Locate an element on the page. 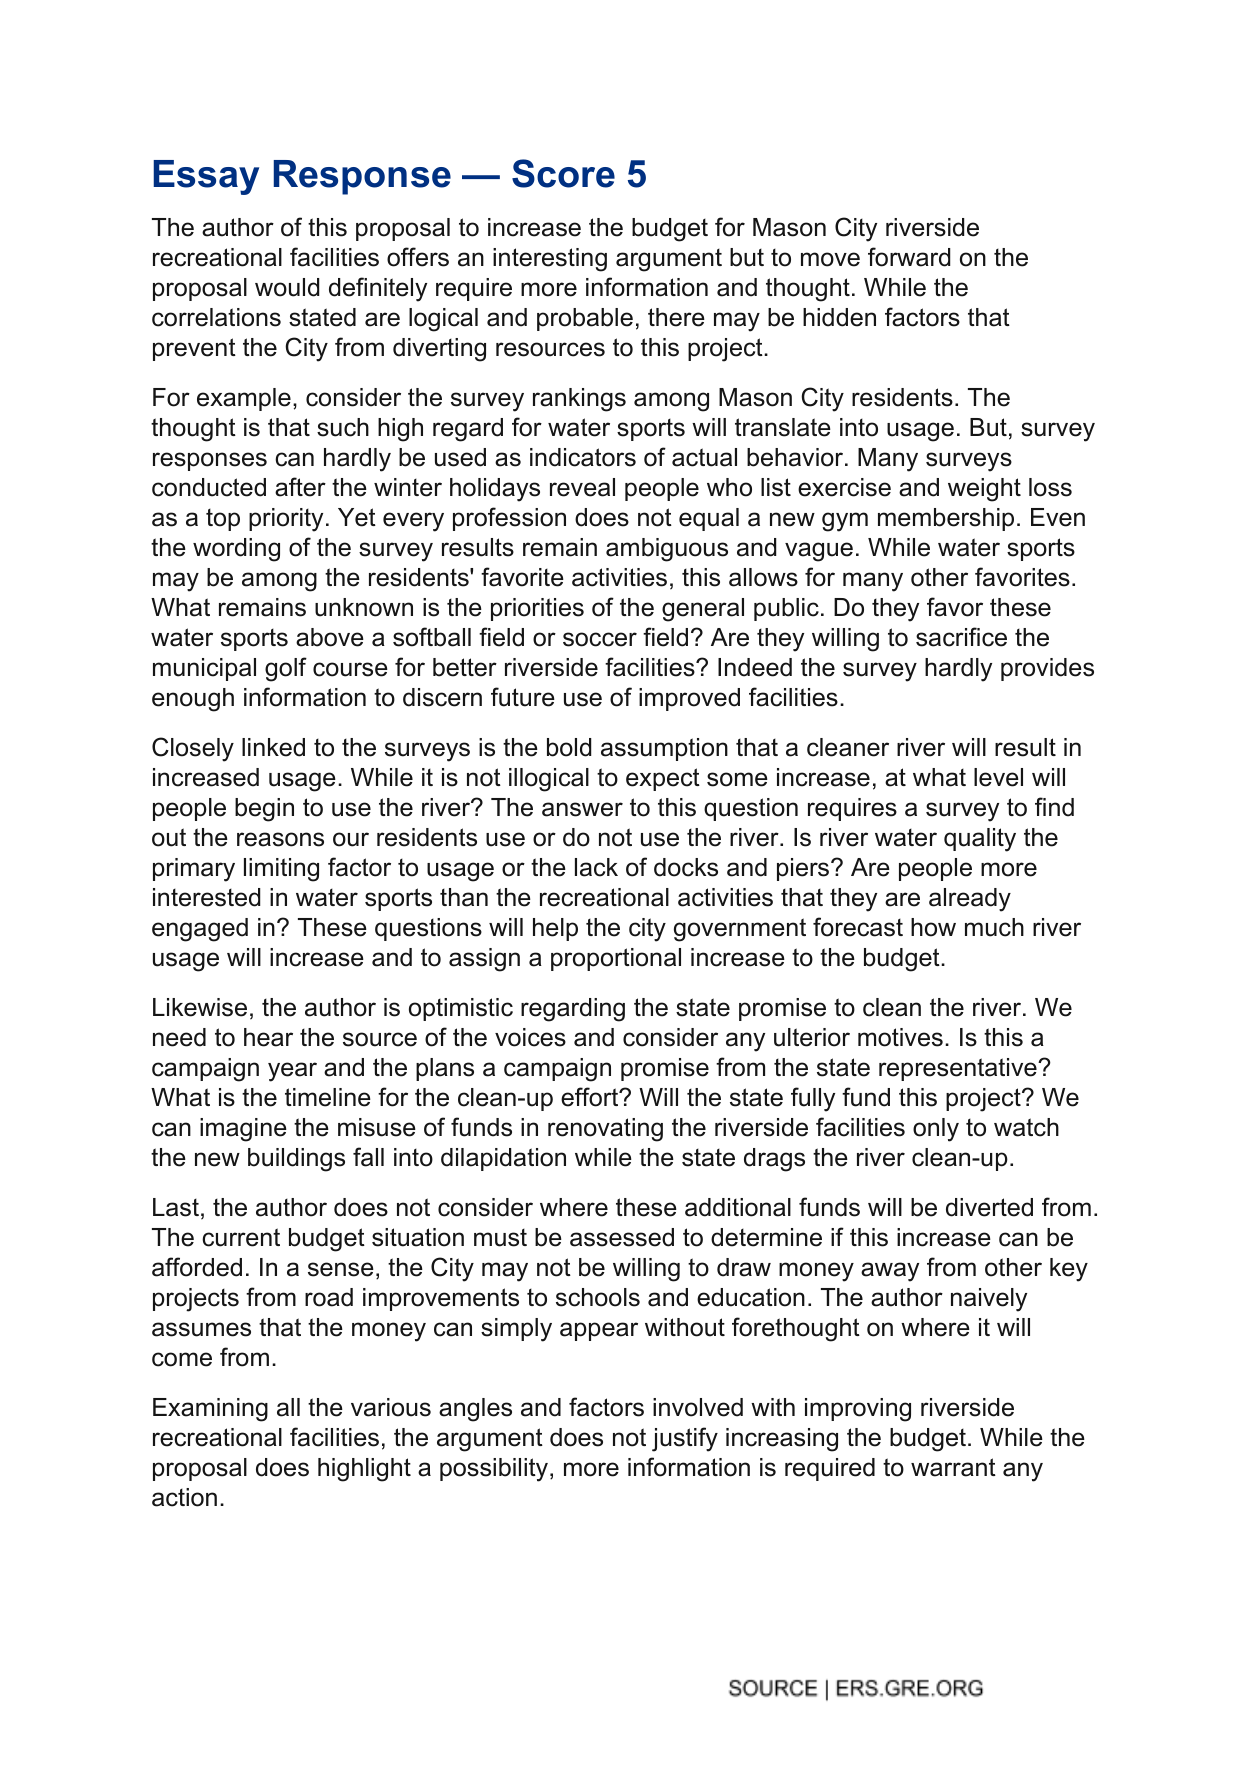 The width and height of the image is (1252, 1770). forward is located at coordinates (909, 257).
